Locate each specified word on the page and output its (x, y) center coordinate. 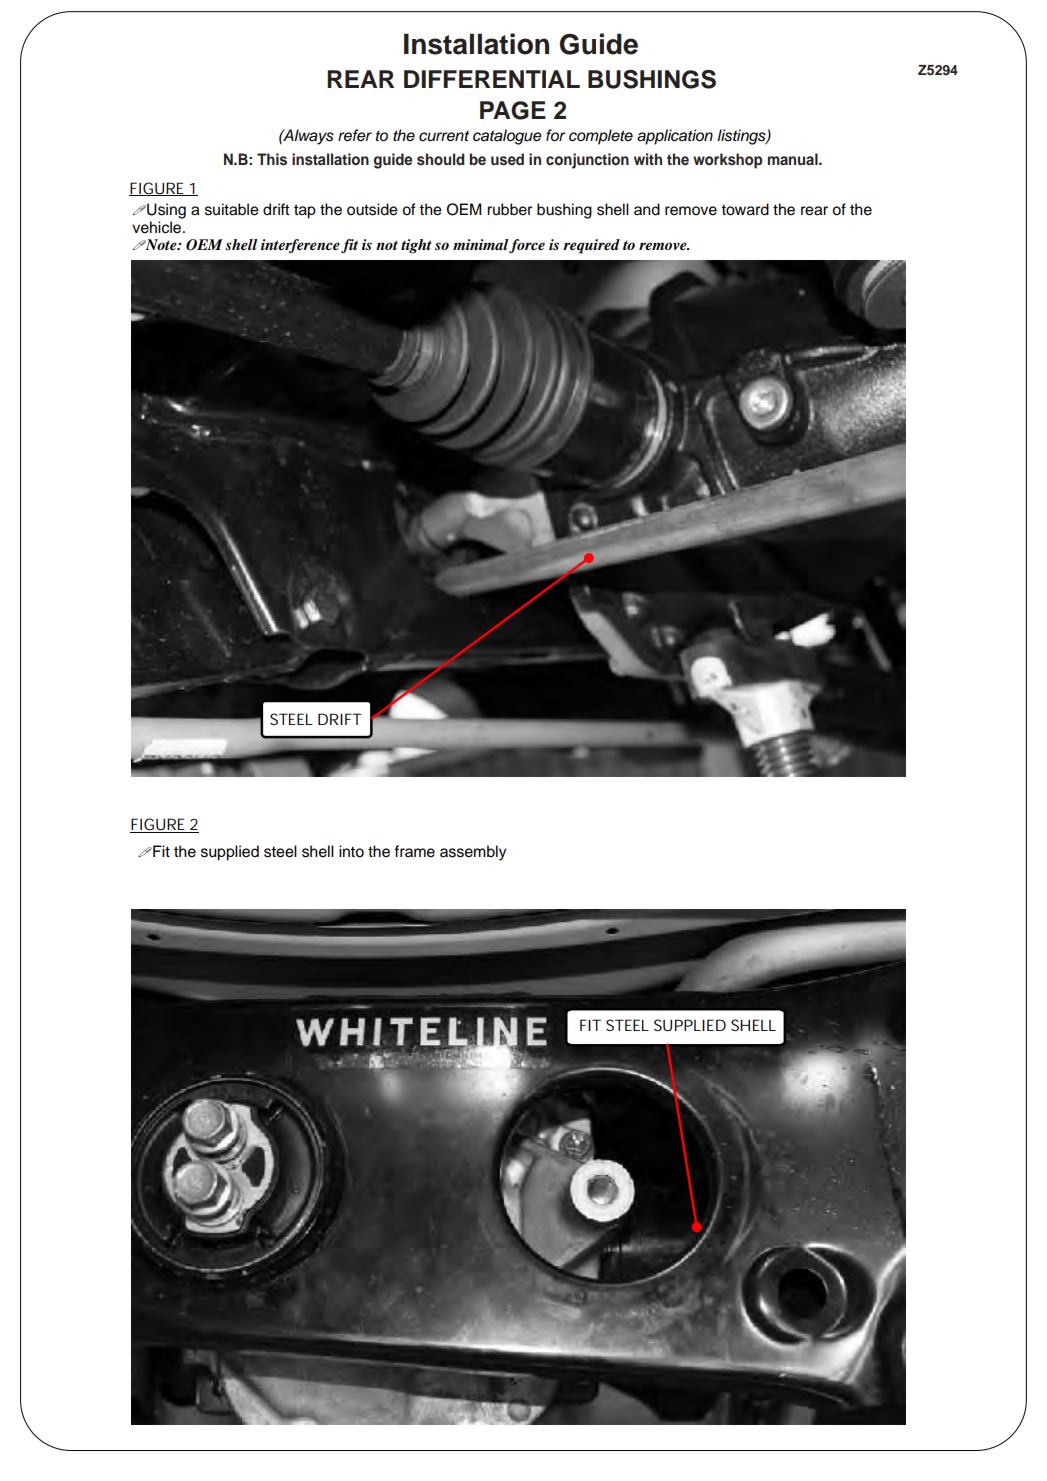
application (675, 137)
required (591, 246)
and (647, 209)
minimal (481, 244)
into (351, 851)
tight (416, 246)
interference (300, 246)
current (444, 136)
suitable (232, 209)
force (527, 246)
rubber (509, 209)
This (272, 159)
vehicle (158, 227)
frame (414, 851)
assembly (473, 853)
